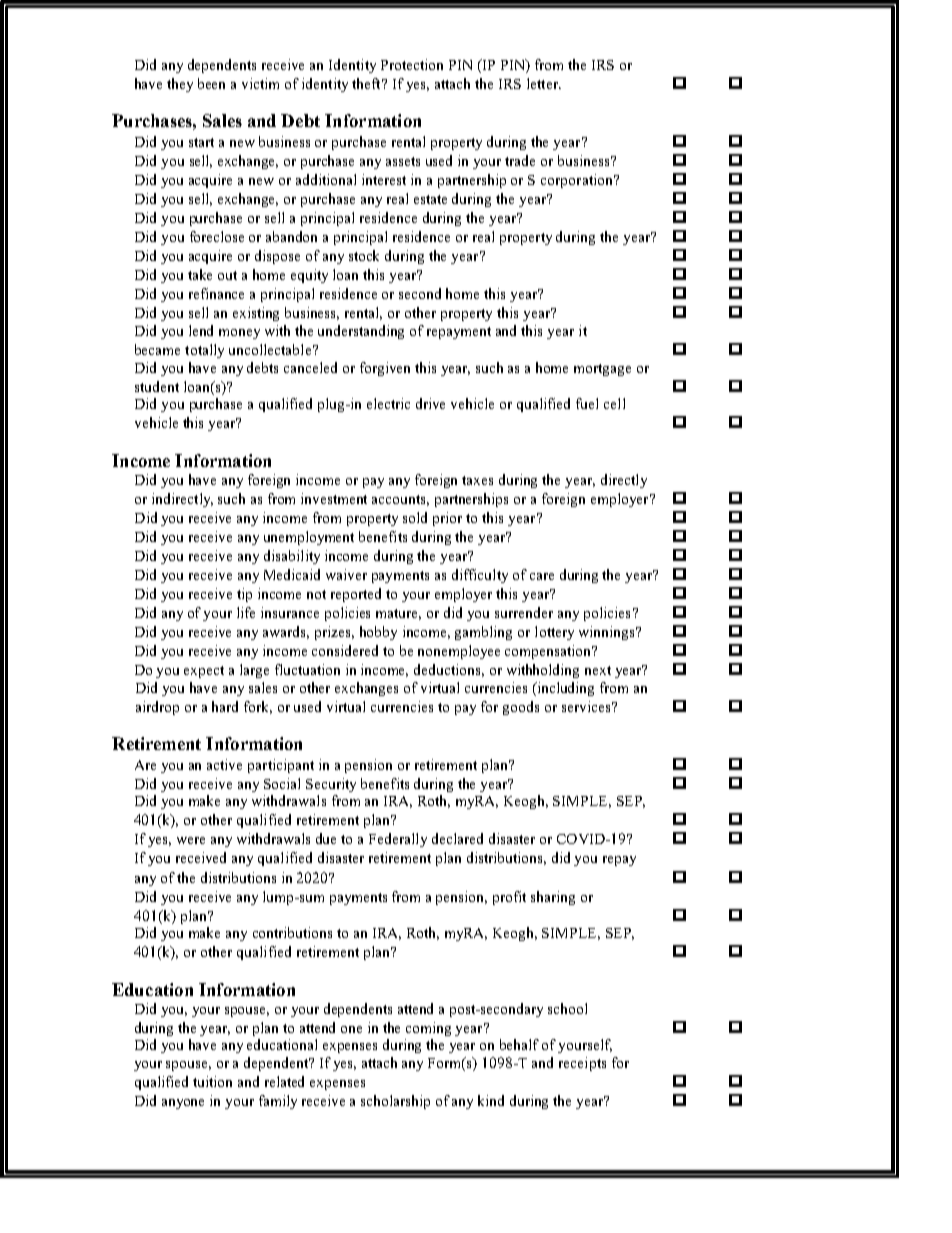  What do you see at coordinates (398, 840) in the page?
I see `Federally` at bounding box center [398, 840].
